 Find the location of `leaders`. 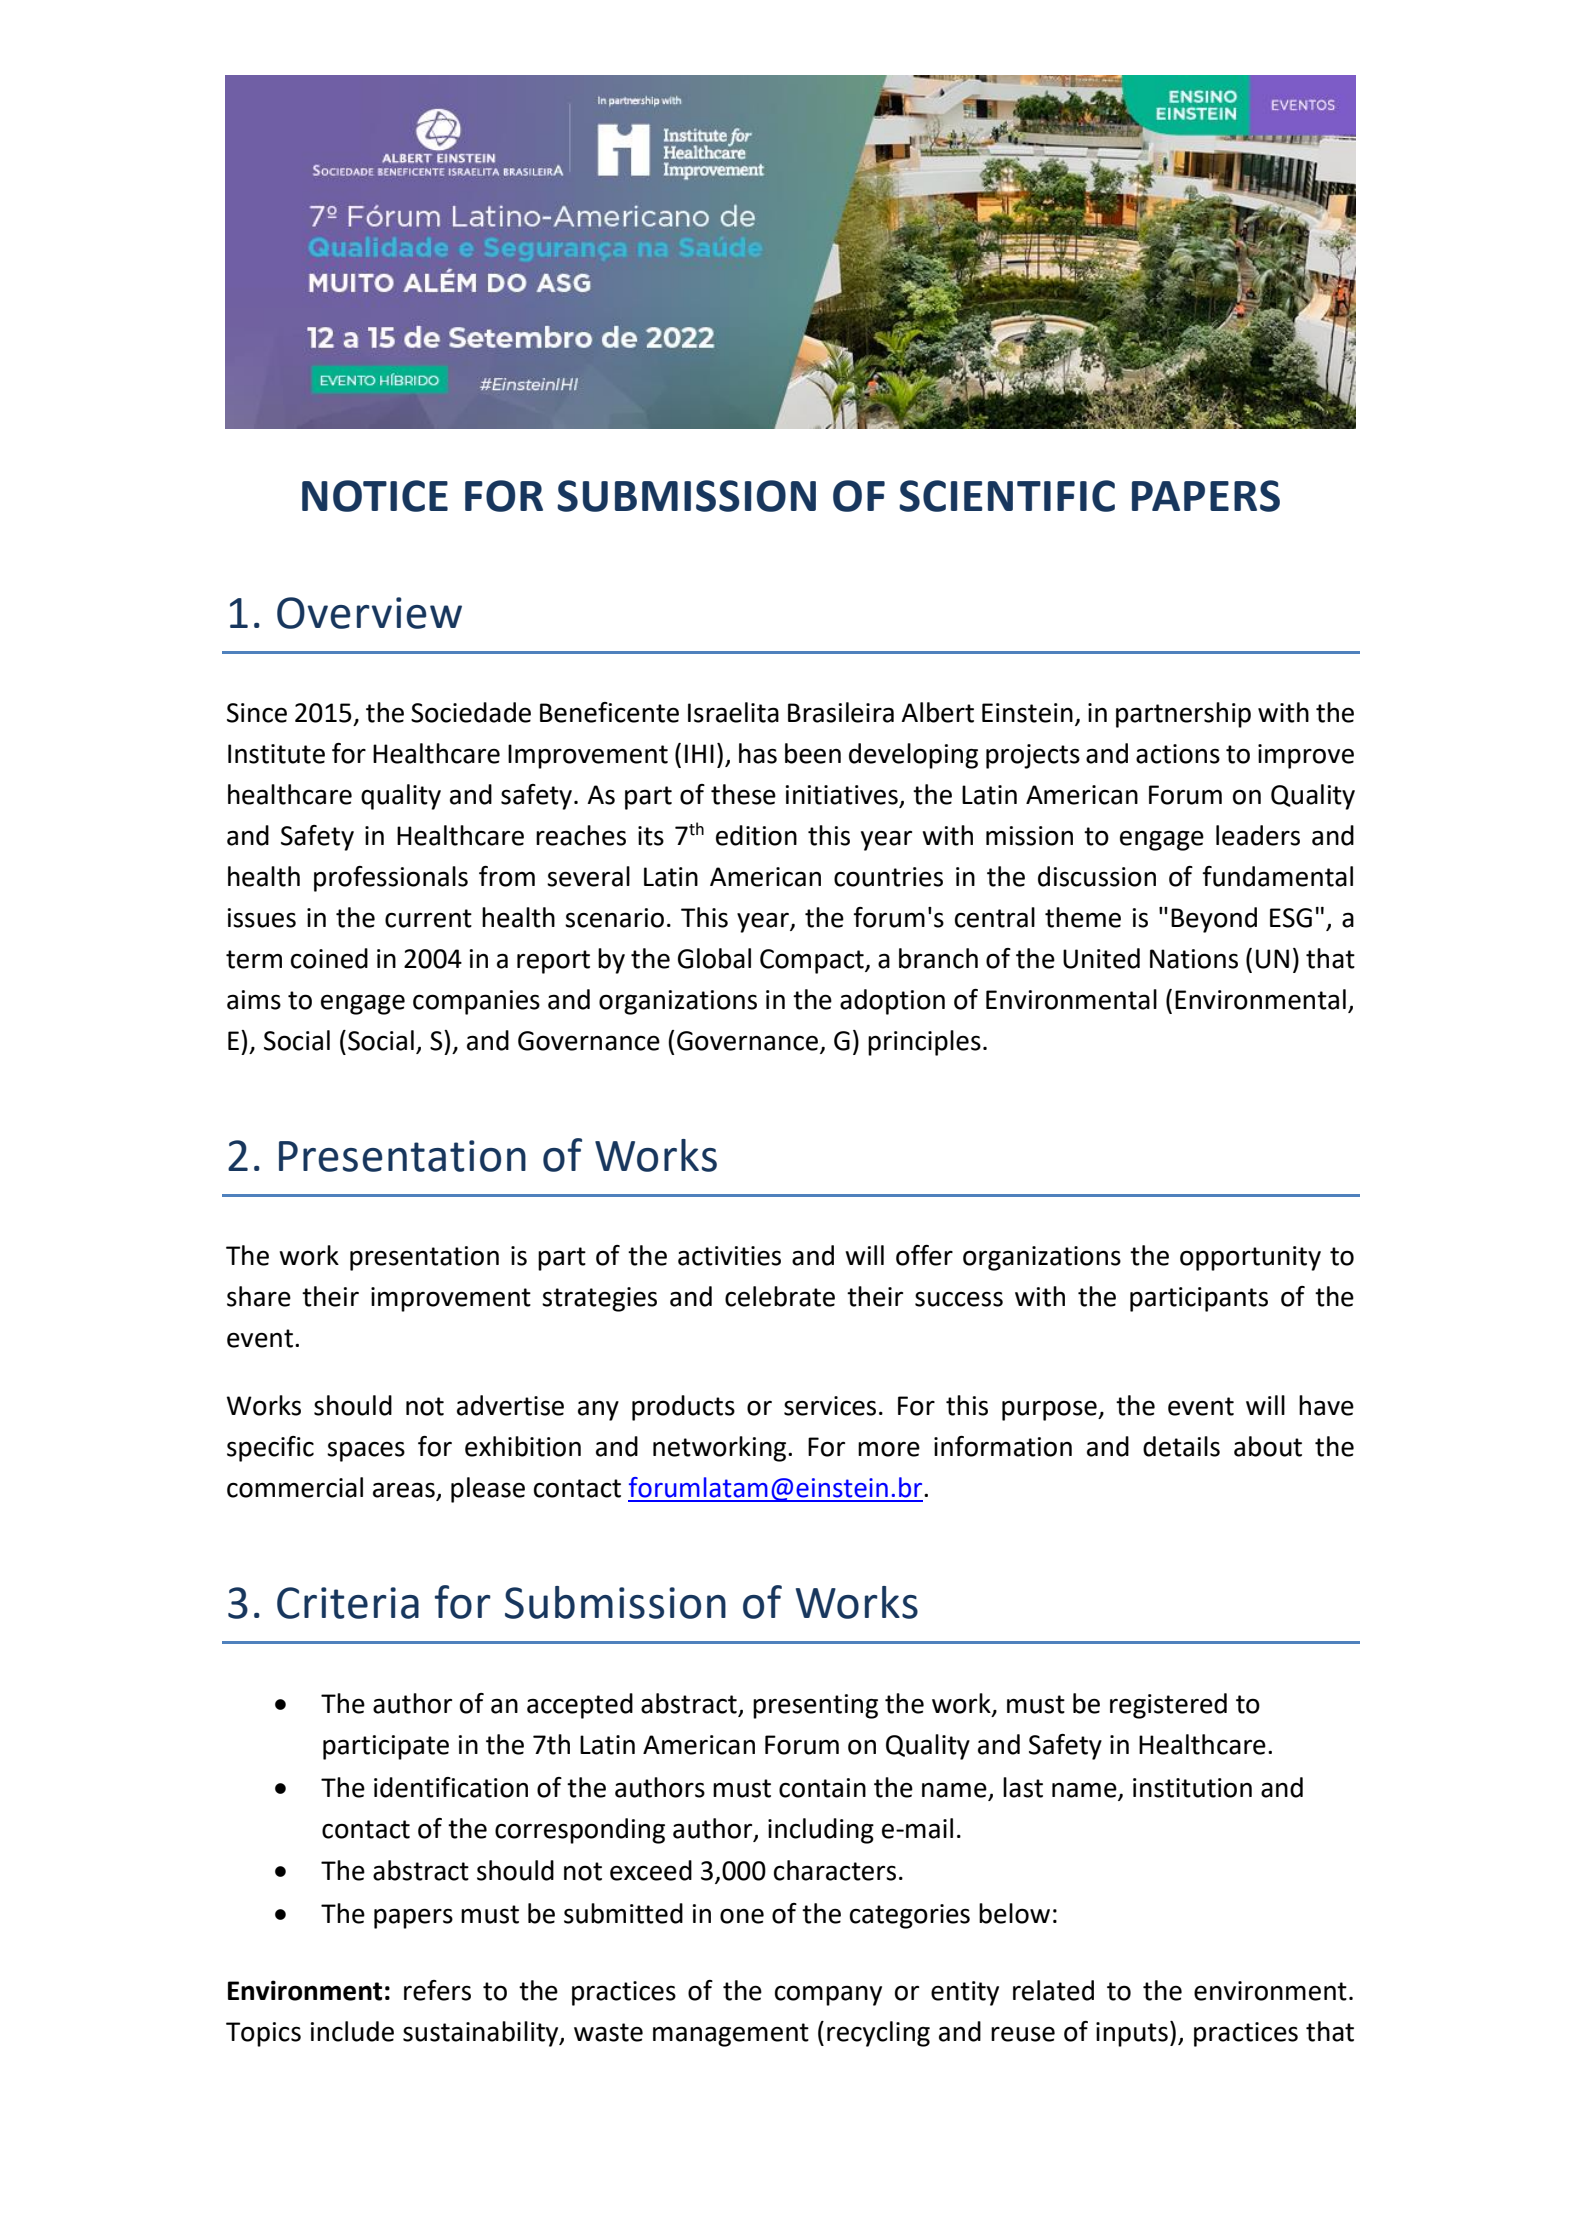

leaders is located at coordinates (1258, 835).
